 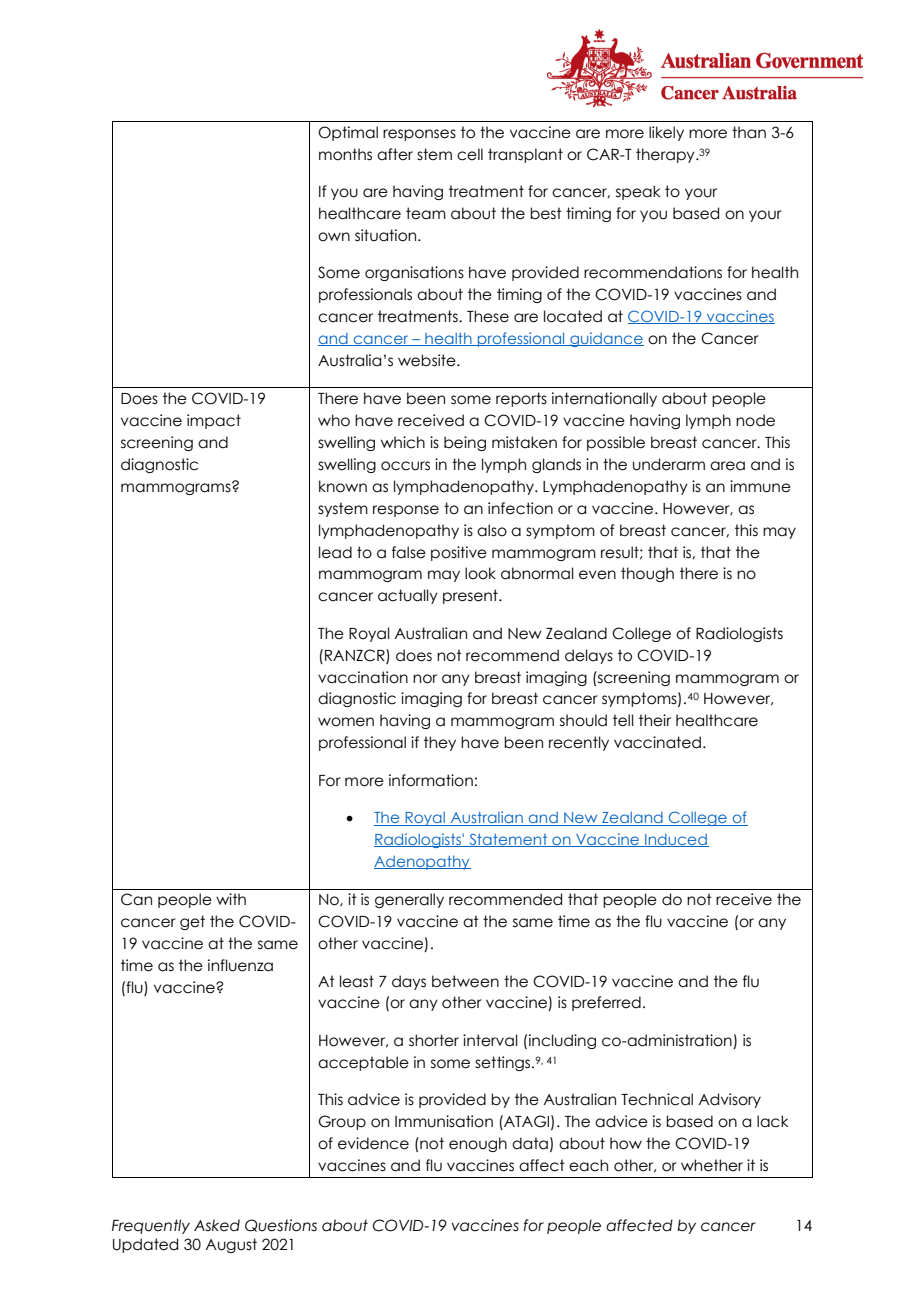 I want to click on preferred, so click(x=606, y=1003).
